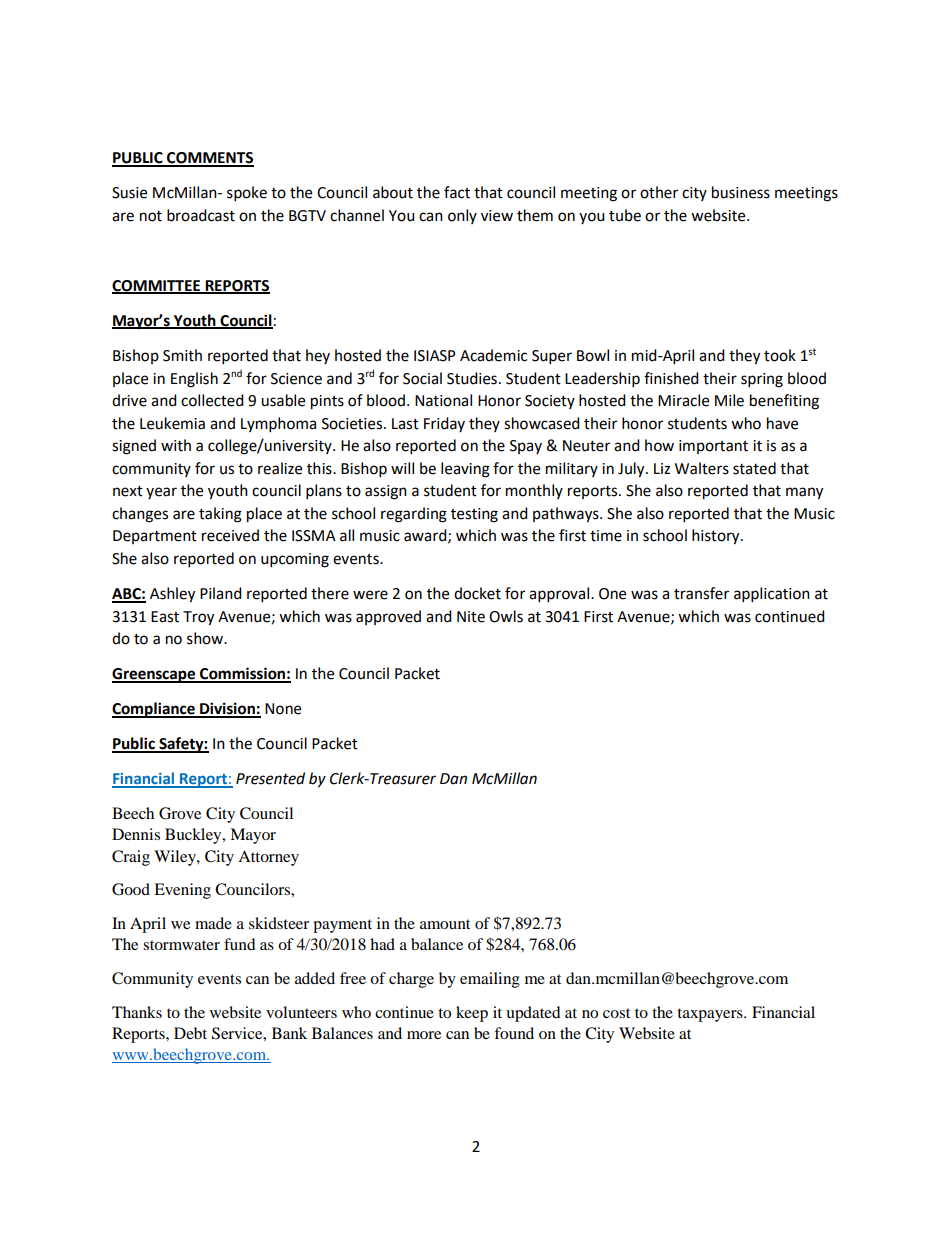  What do you see at coordinates (190, 1033) in the image?
I see `Debt` at bounding box center [190, 1033].
